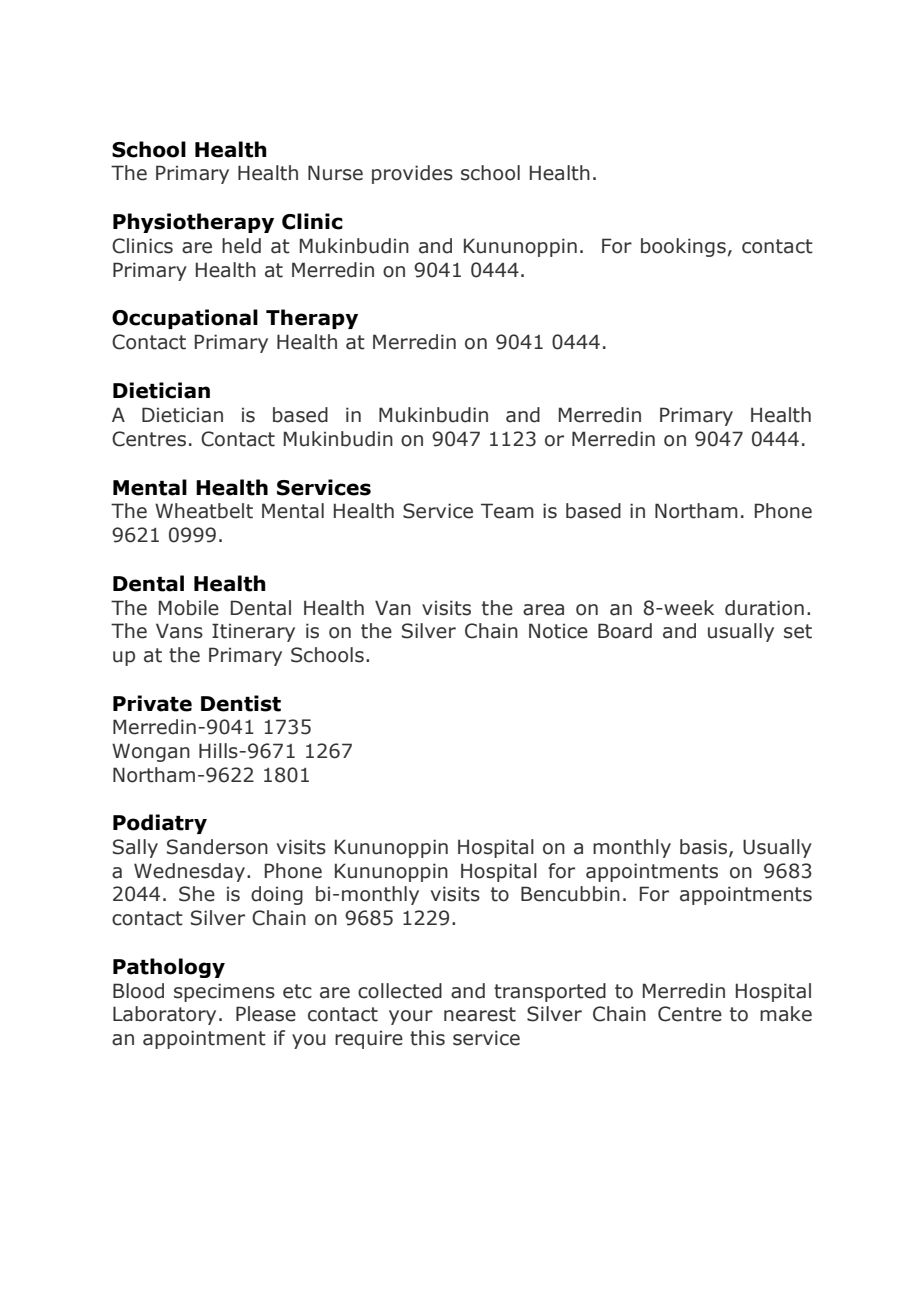 The height and width of the image is (1308, 924). What do you see at coordinates (683, 247) in the image?
I see `bookings` at bounding box center [683, 247].
